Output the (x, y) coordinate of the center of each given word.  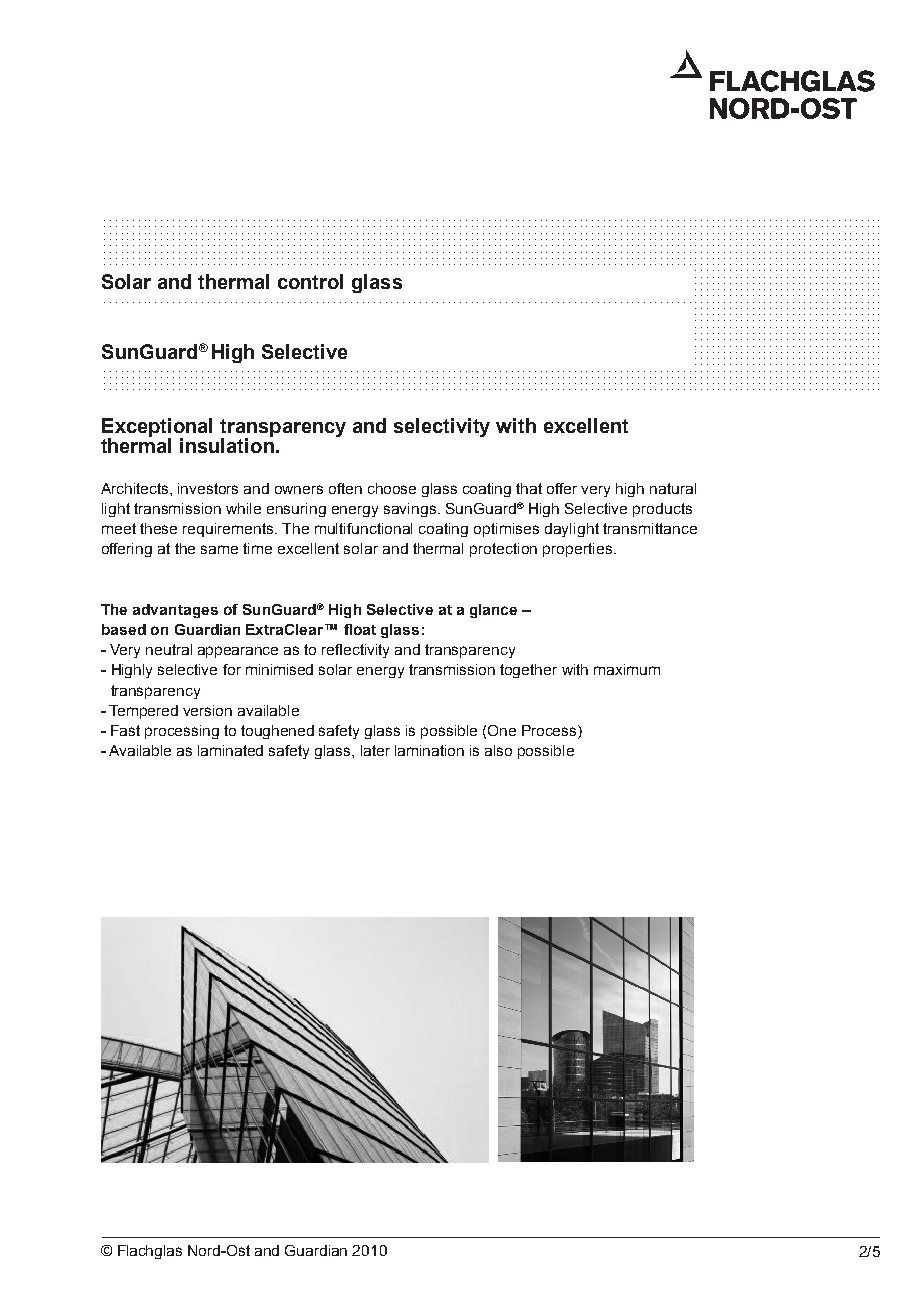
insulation (227, 444)
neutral (169, 649)
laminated (230, 750)
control (310, 281)
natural (673, 488)
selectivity (442, 427)
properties (579, 550)
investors (208, 488)
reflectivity (355, 651)
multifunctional (363, 528)
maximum (627, 669)
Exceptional (157, 429)
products (662, 510)
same (219, 549)
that (529, 488)
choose (392, 488)
